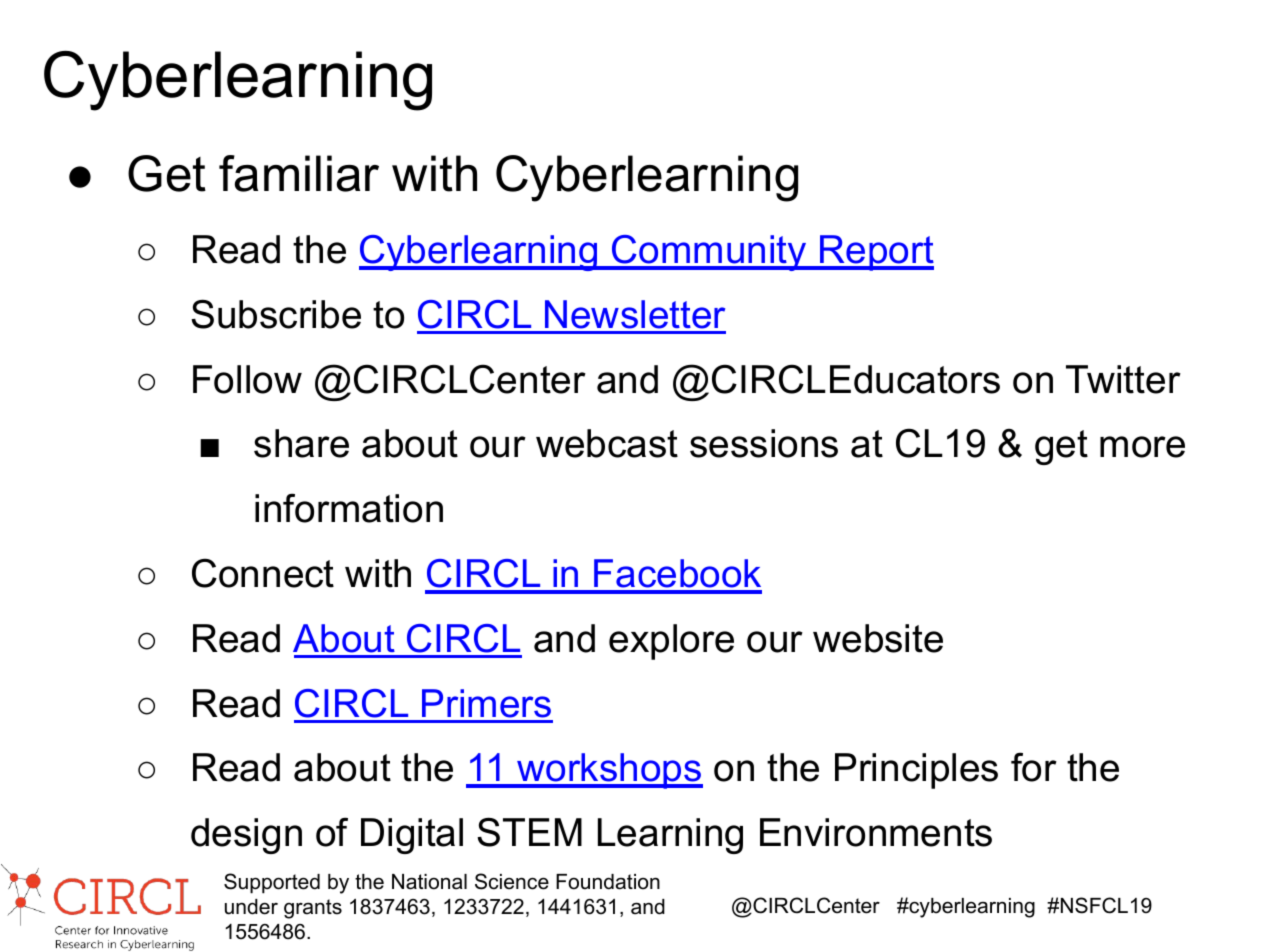  What do you see at coordinates (764, 443) in the document?
I see `sessions` at bounding box center [764, 443].
